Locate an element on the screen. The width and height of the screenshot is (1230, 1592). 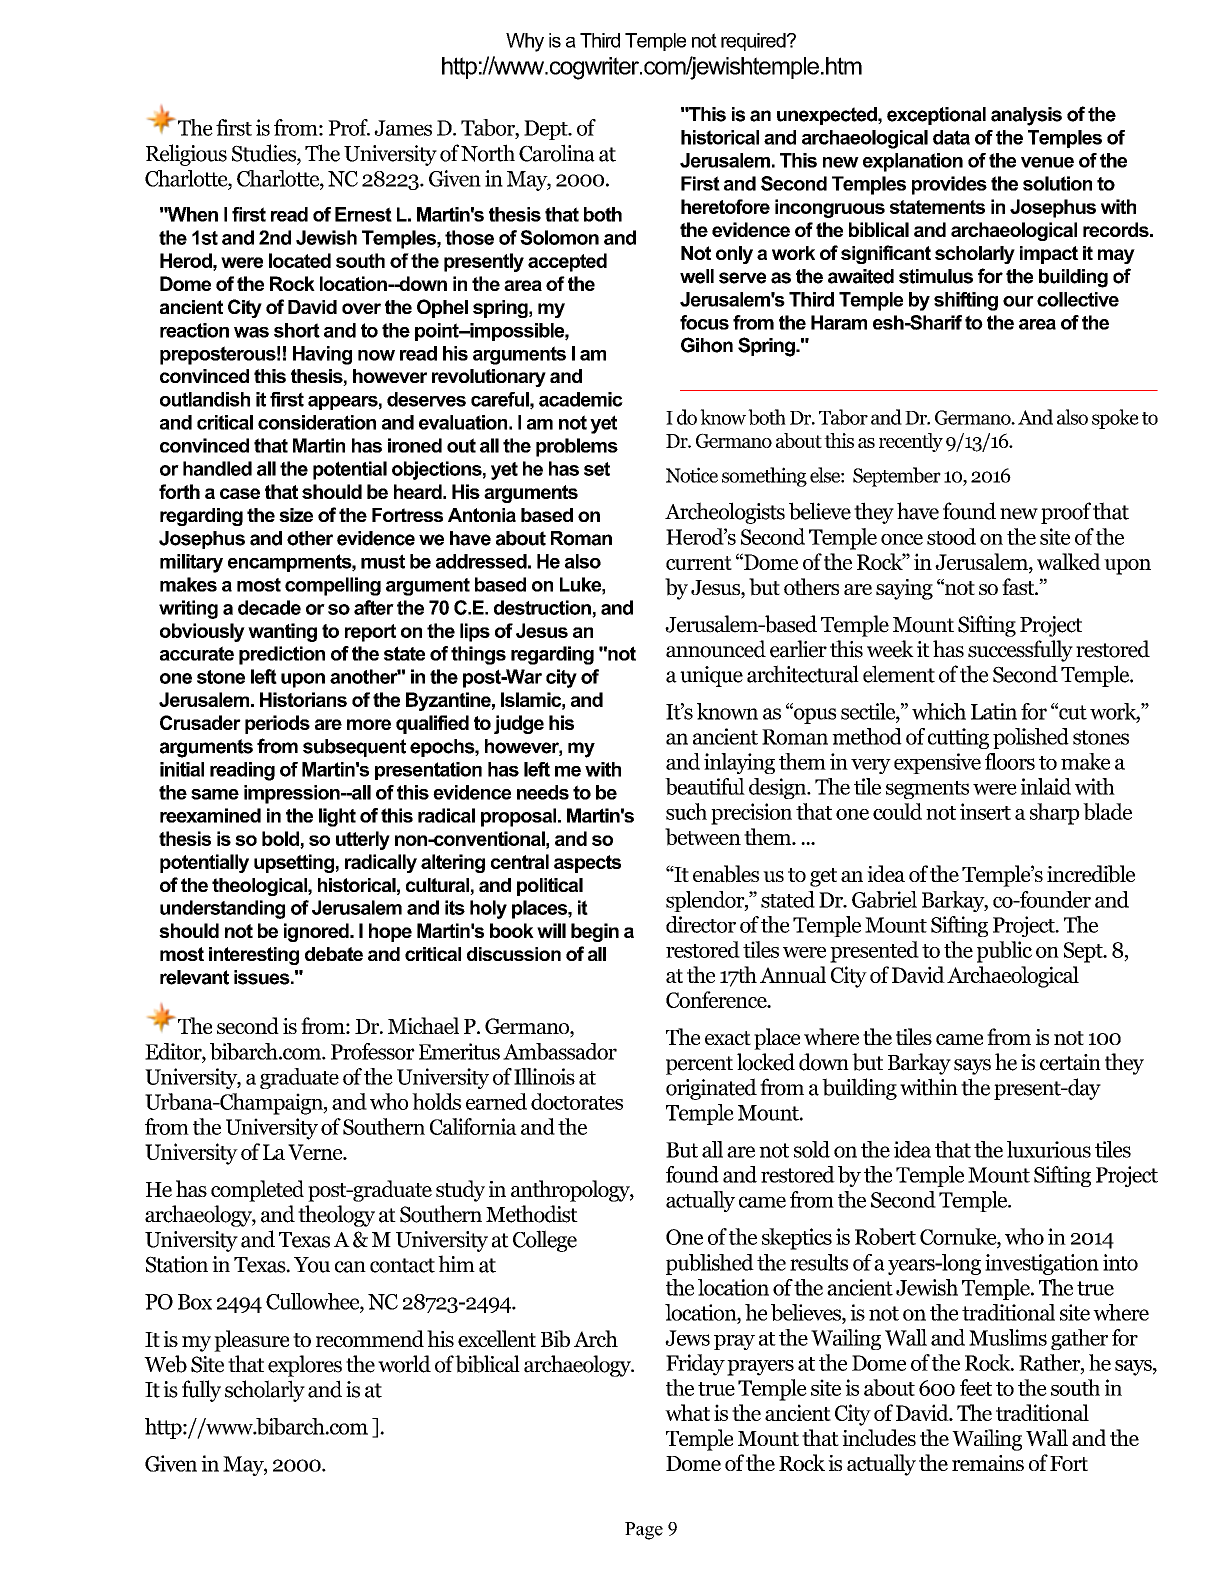
Dept is located at coordinates (547, 130).
